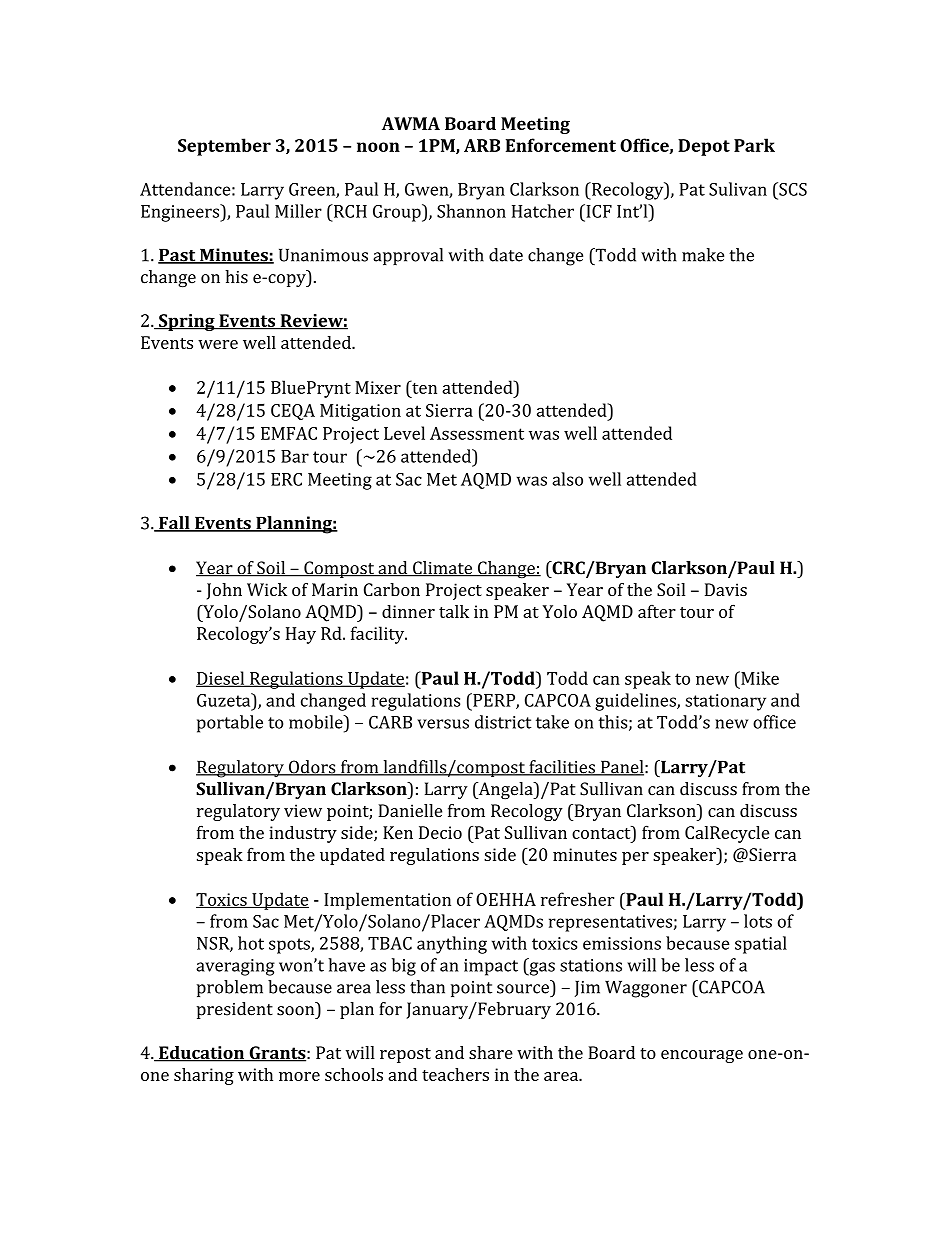 This screenshot has height=1233, width=952. I want to click on Davis, so click(726, 589).
